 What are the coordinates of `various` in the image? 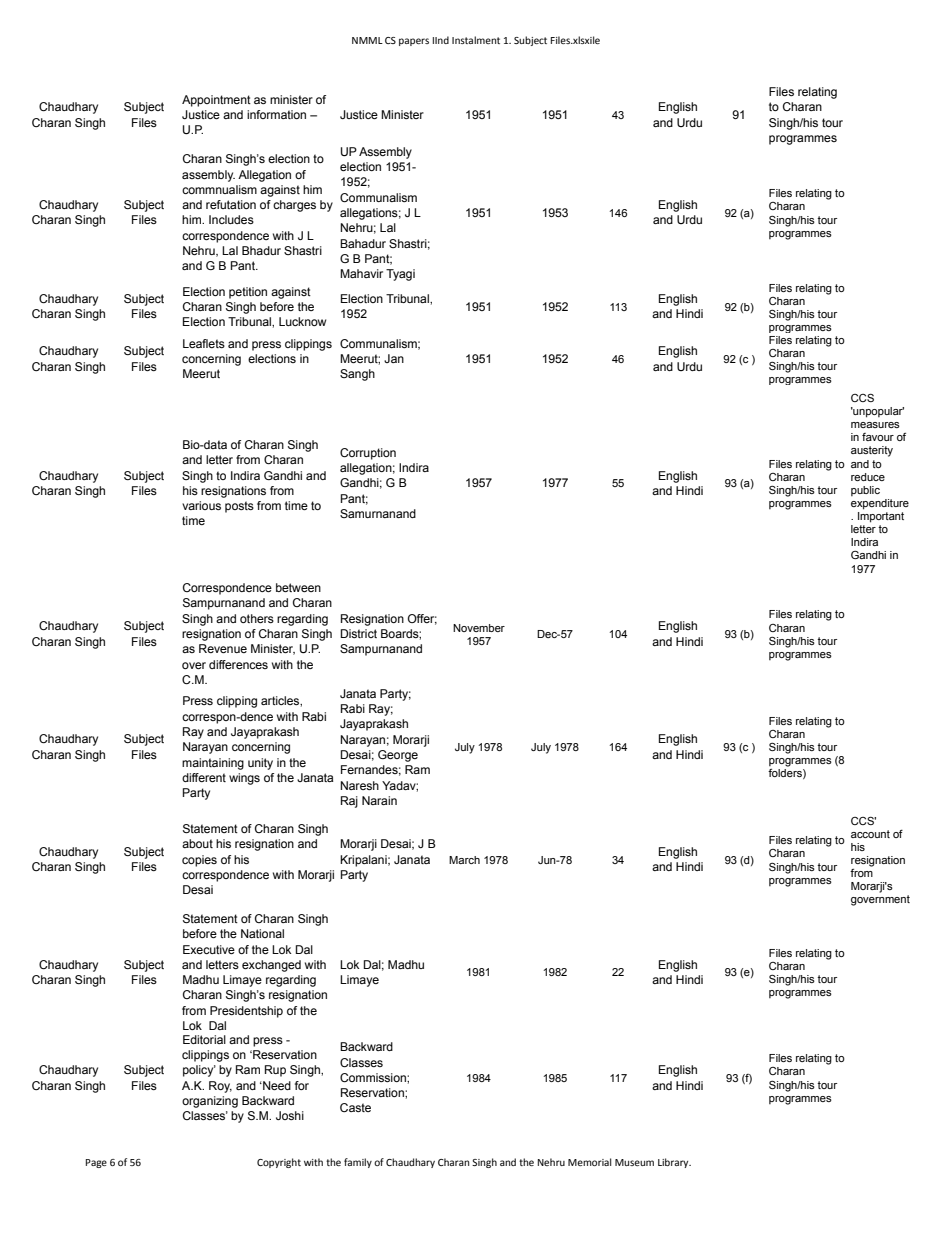 It's located at (201, 505).
